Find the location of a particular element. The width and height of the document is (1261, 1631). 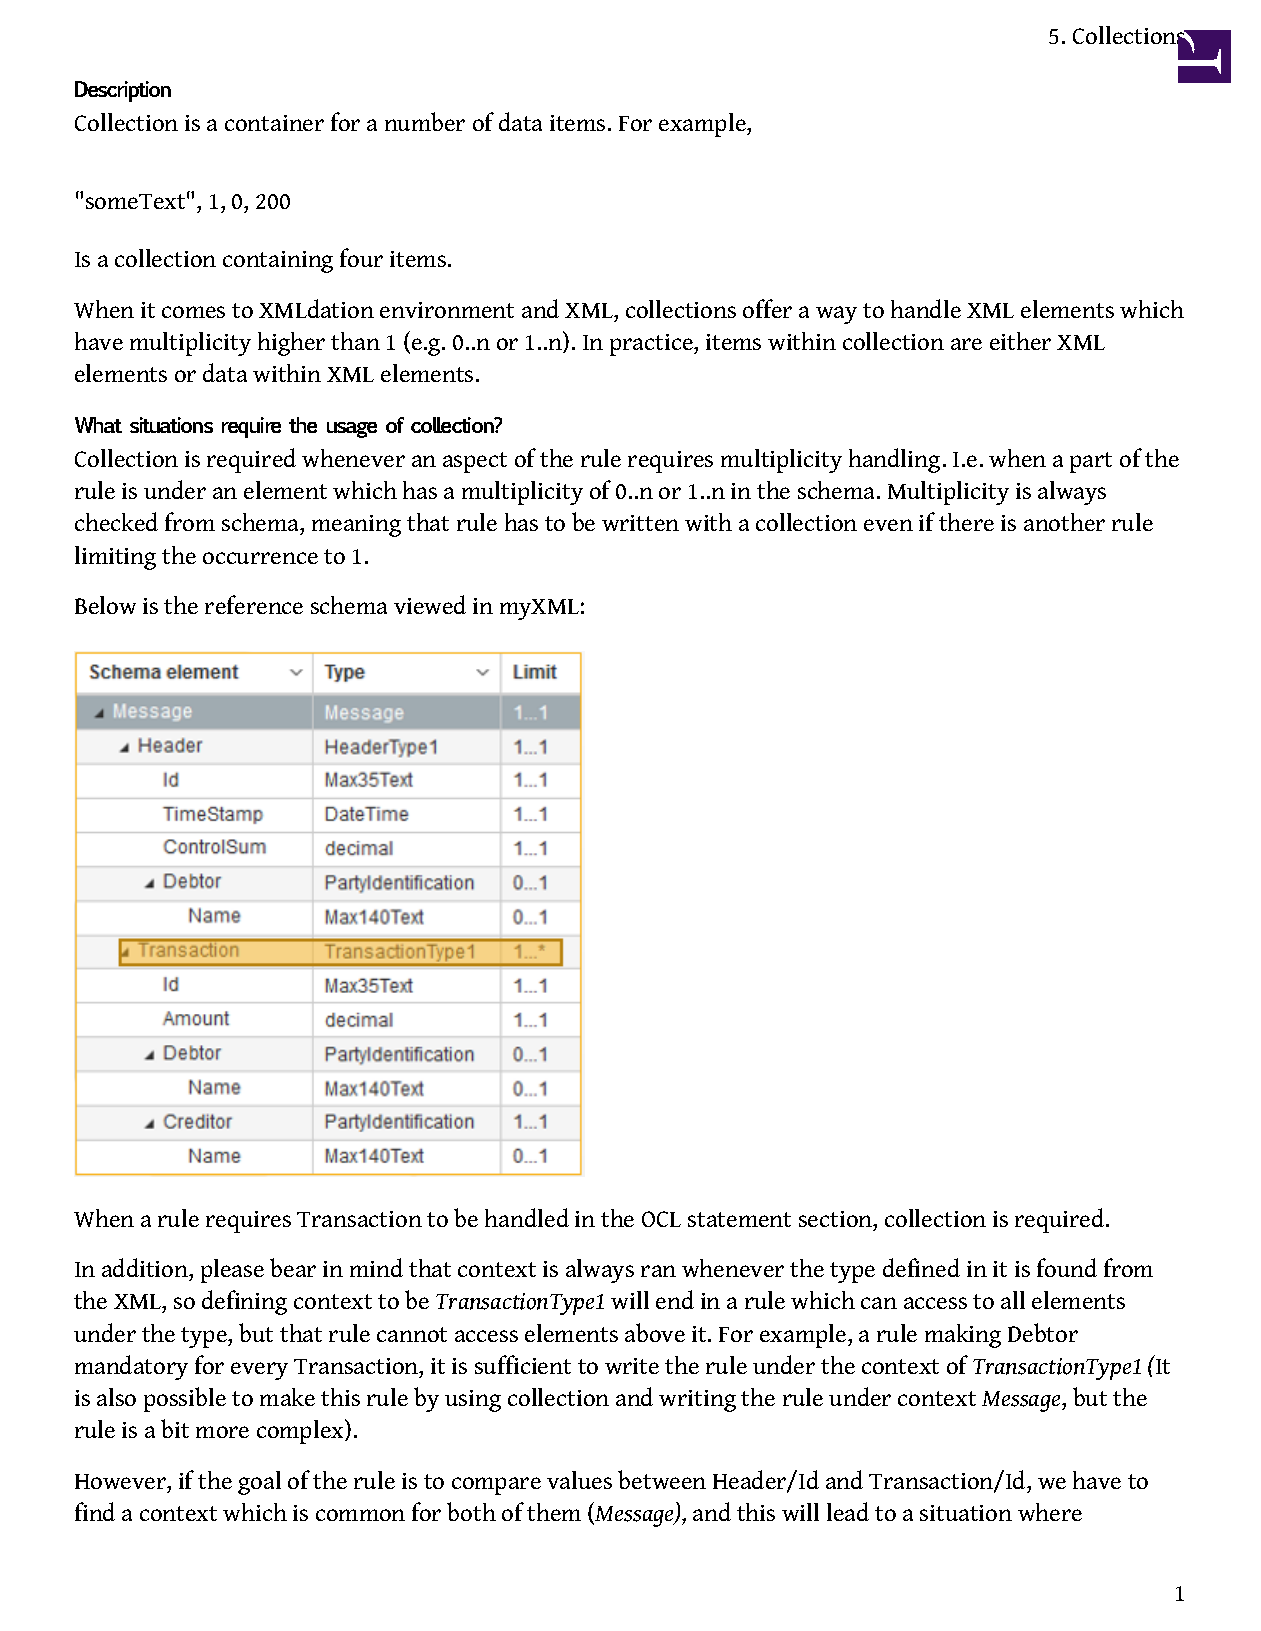

reference is located at coordinates (254, 604).
